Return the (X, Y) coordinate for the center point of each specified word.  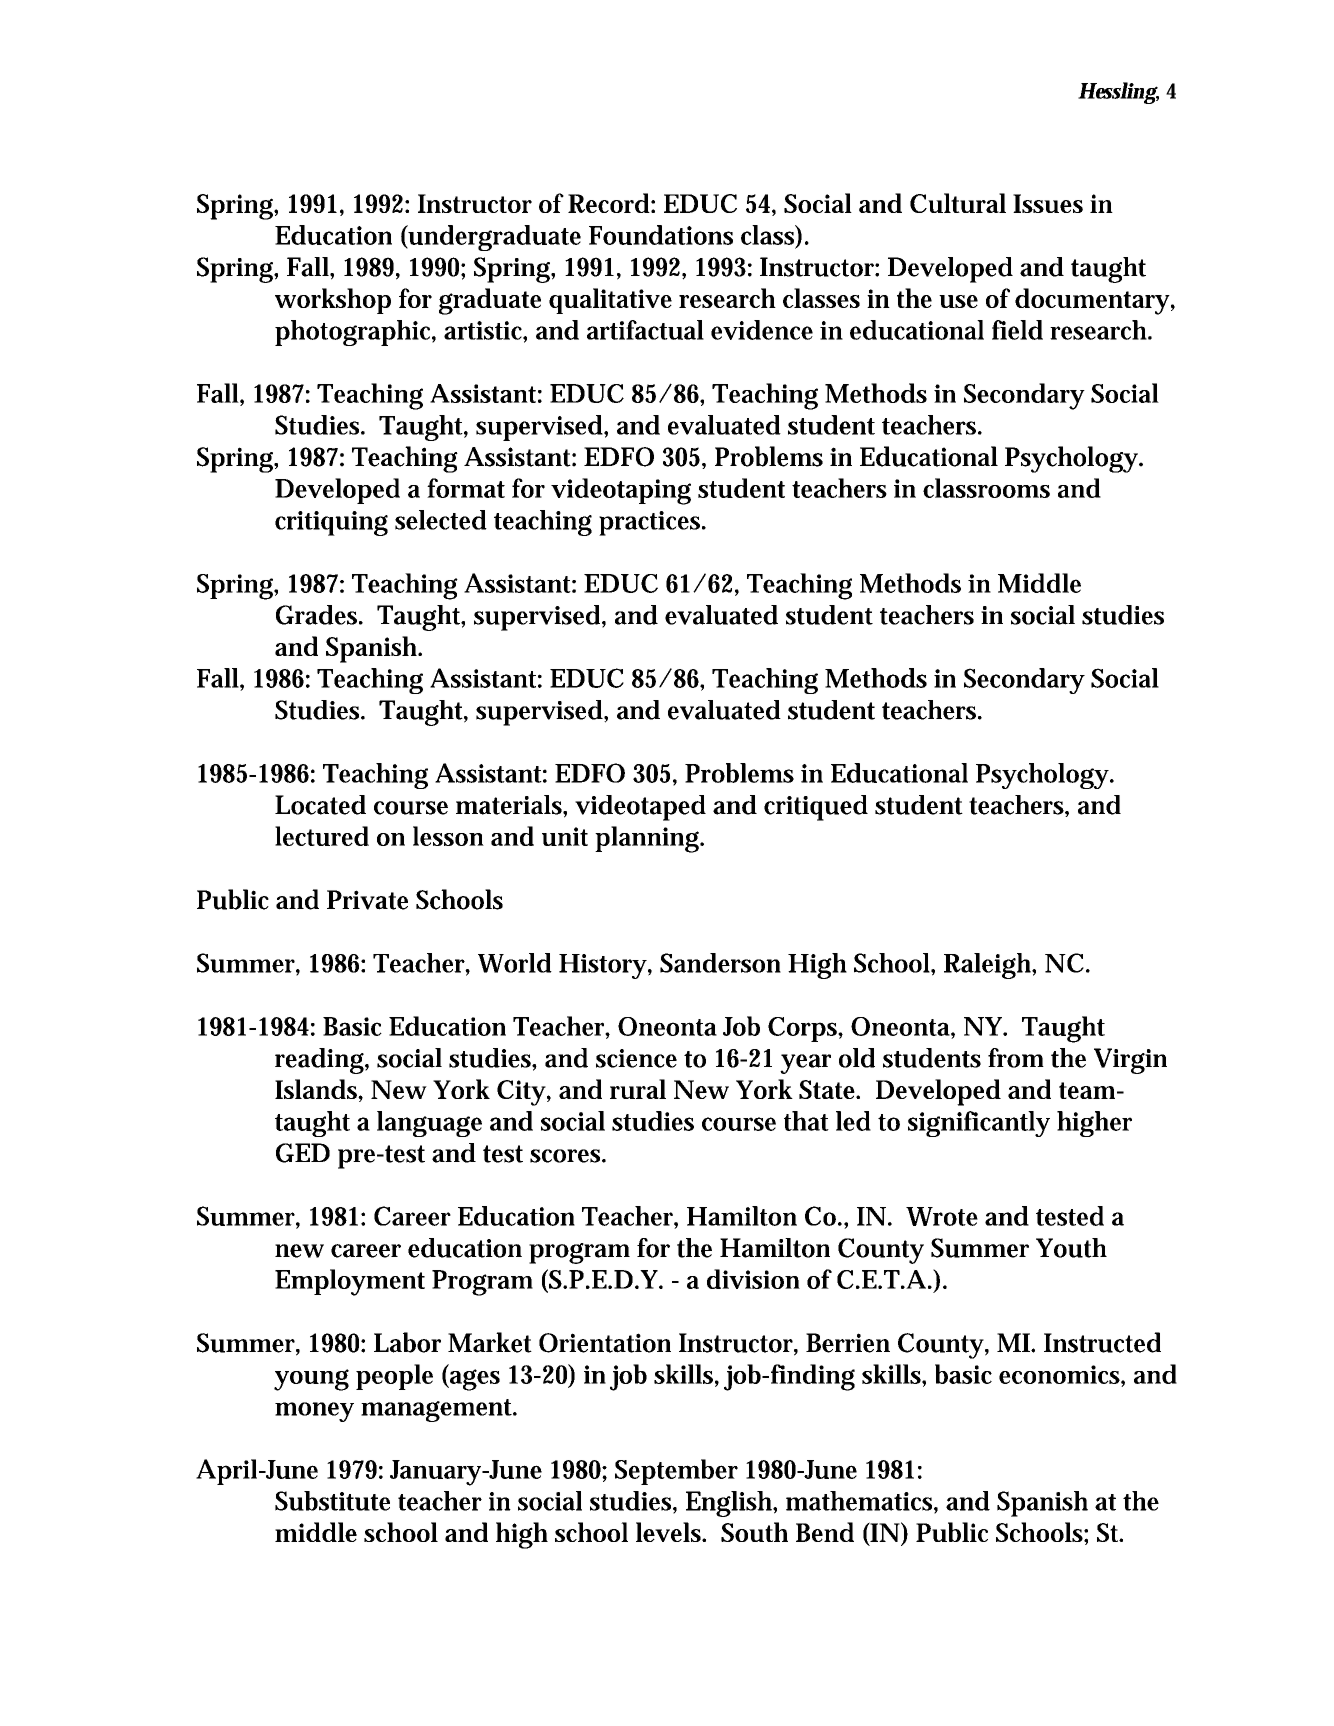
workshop (333, 301)
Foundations (661, 235)
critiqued (816, 808)
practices (651, 523)
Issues (1048, 203)
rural (638, 1089)
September (676, 1472)
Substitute (332, 1501)
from (1016, 1058)
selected (441, 520)
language (429, 1124)
